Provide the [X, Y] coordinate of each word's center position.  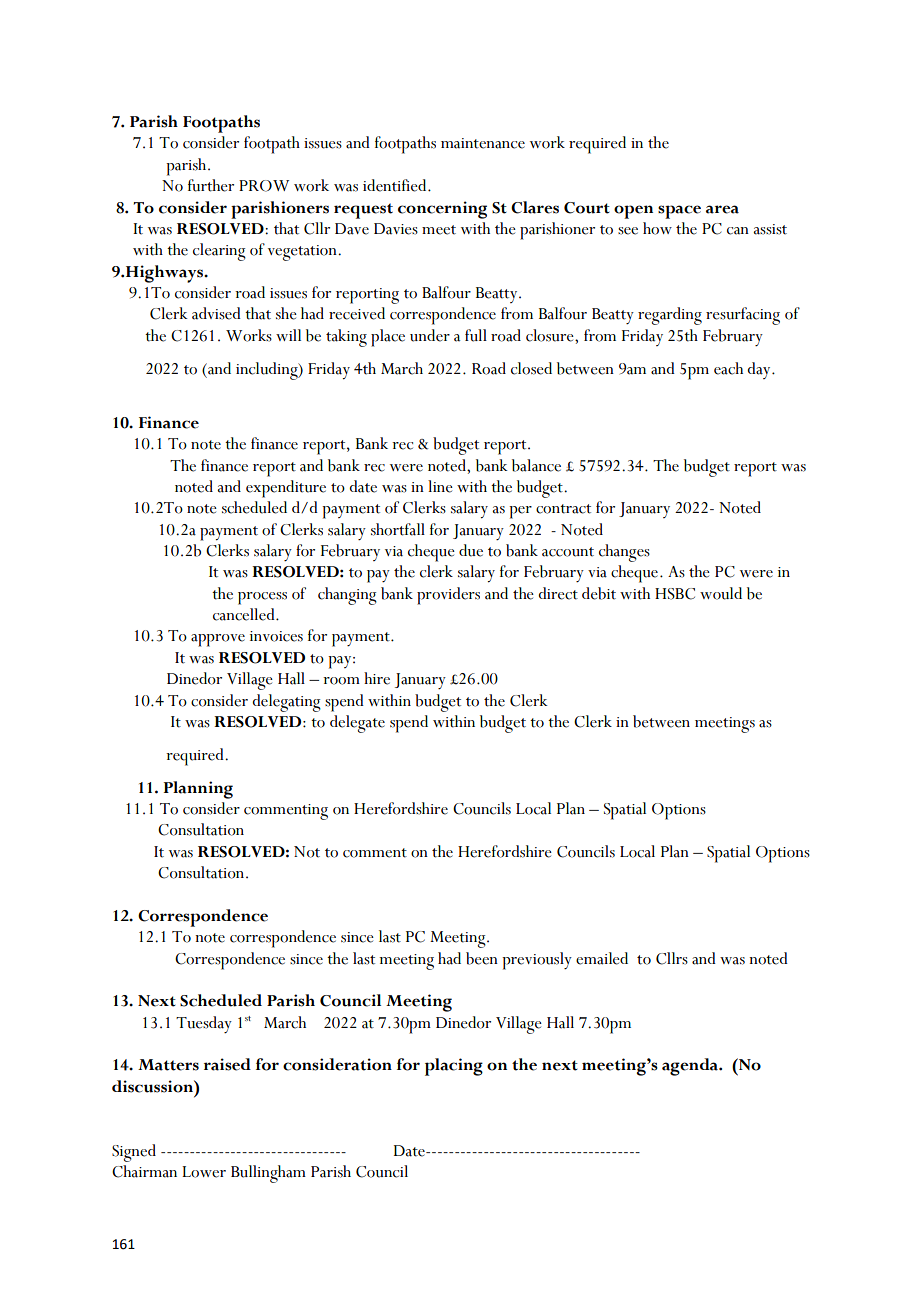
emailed [602, 958]
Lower [204, 1172]
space [679, 212]
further [211, 185]
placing [454, 1067]
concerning [442, 210]
